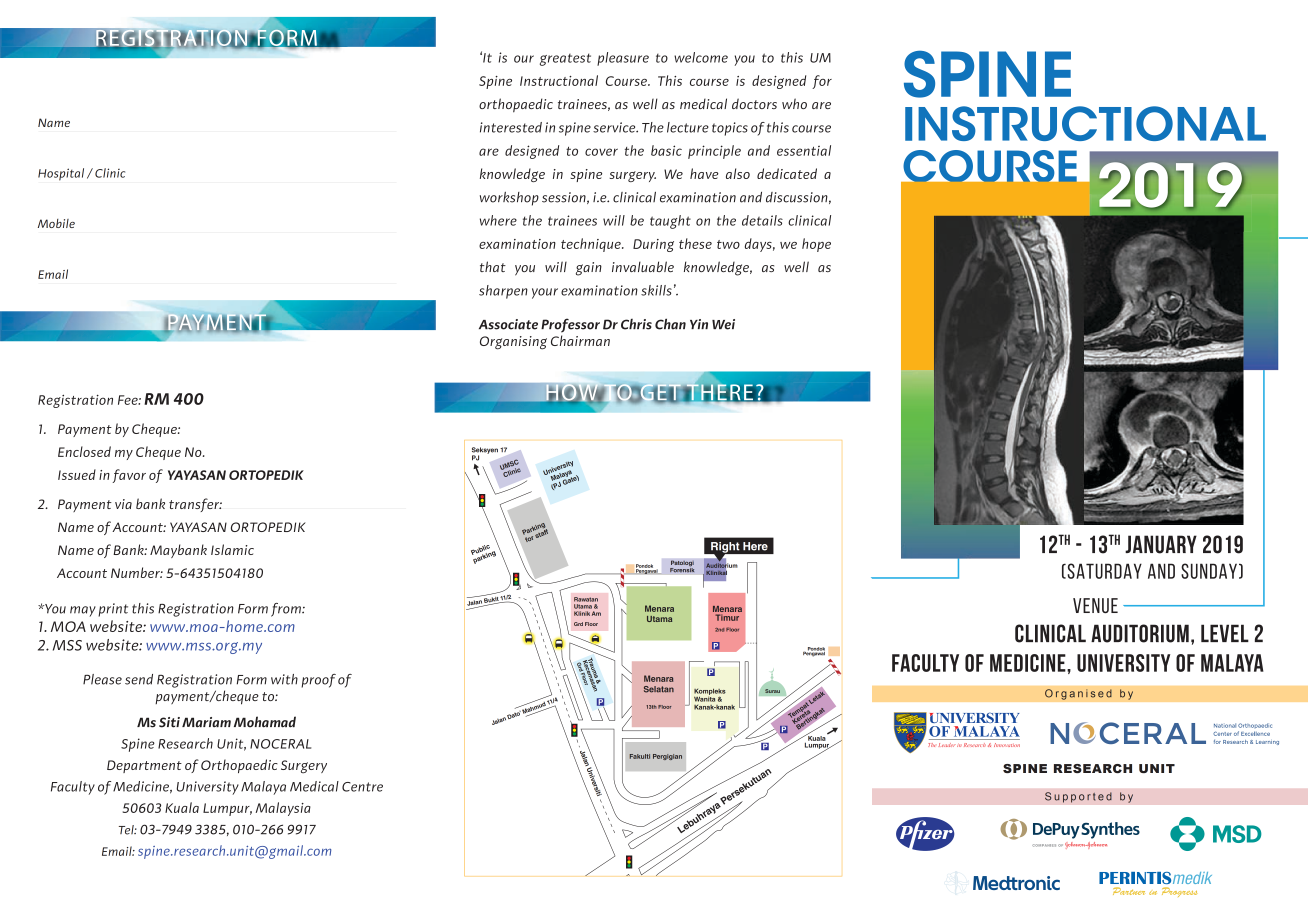 The width and height of the page is (1308, 924). I want to click on who, so click(794, 103).
